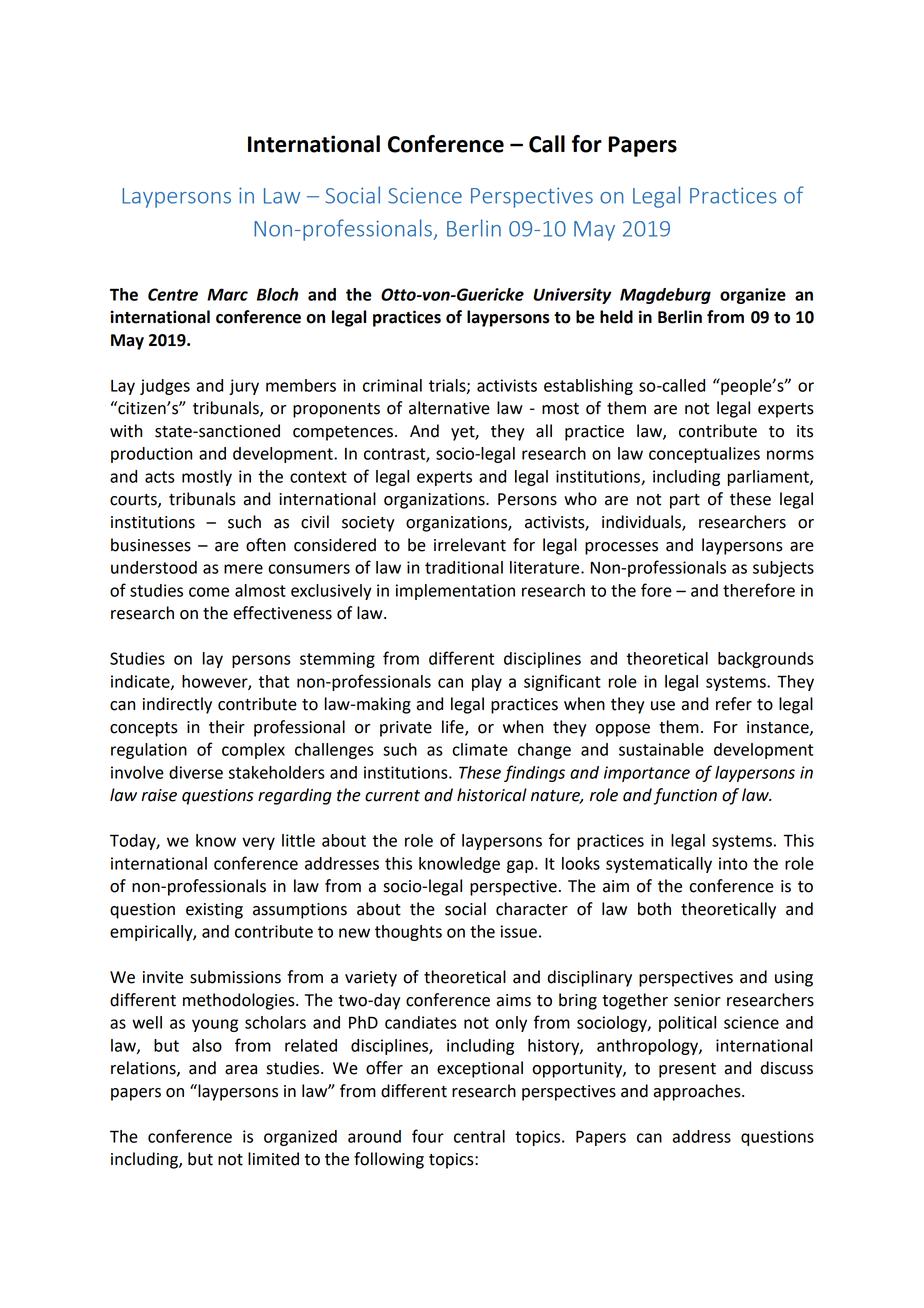 This screenshot has width=924, height=1308. I want to click on Magdeburg, so click(665, 296).
